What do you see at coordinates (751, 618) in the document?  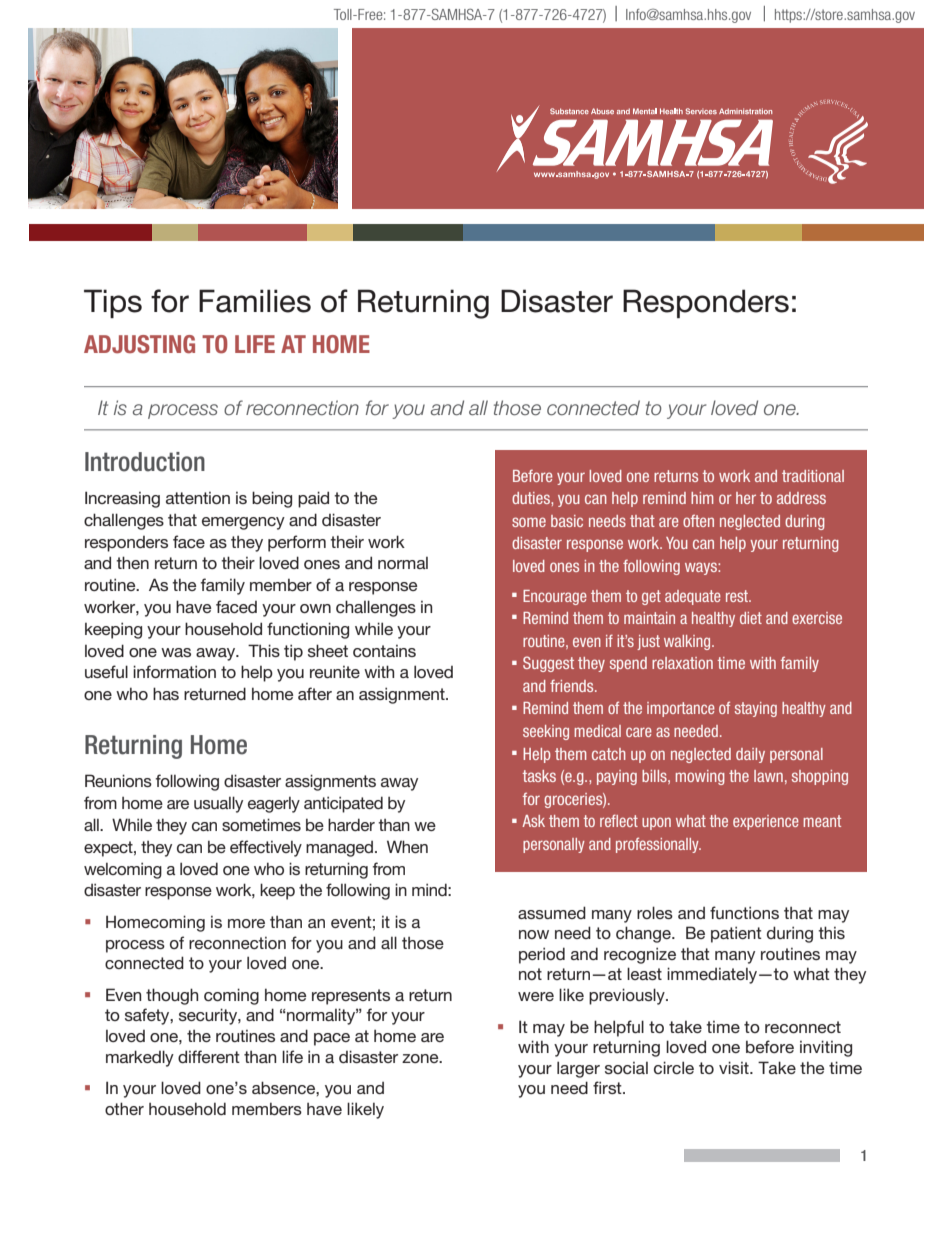 I see `diet` at bounding box center [751, 618].
